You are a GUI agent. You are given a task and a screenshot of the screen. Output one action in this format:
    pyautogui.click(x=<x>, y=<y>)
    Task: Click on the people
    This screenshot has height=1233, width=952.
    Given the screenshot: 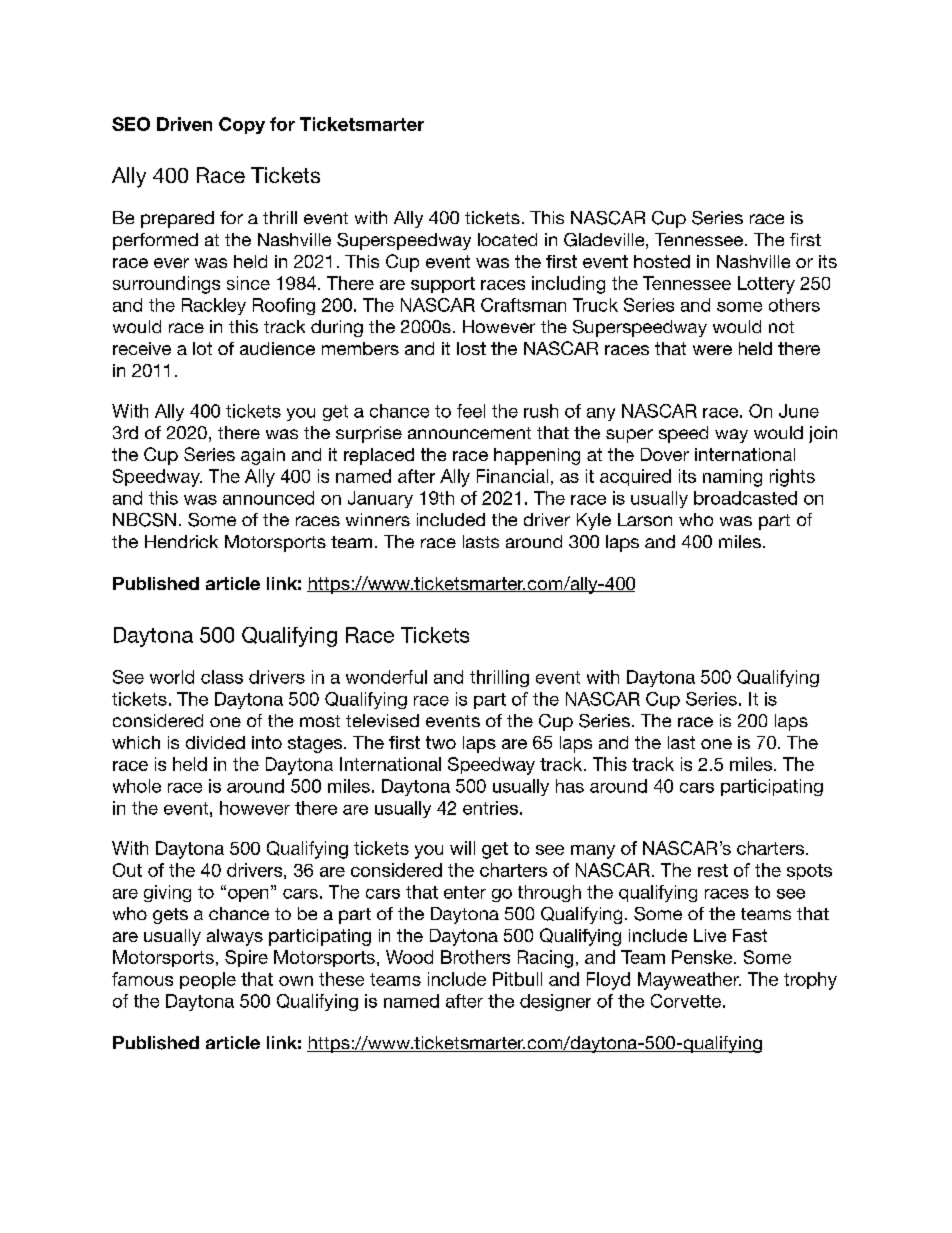 What is the action you would take?
    pyautogui.click(x=208, y=980)
